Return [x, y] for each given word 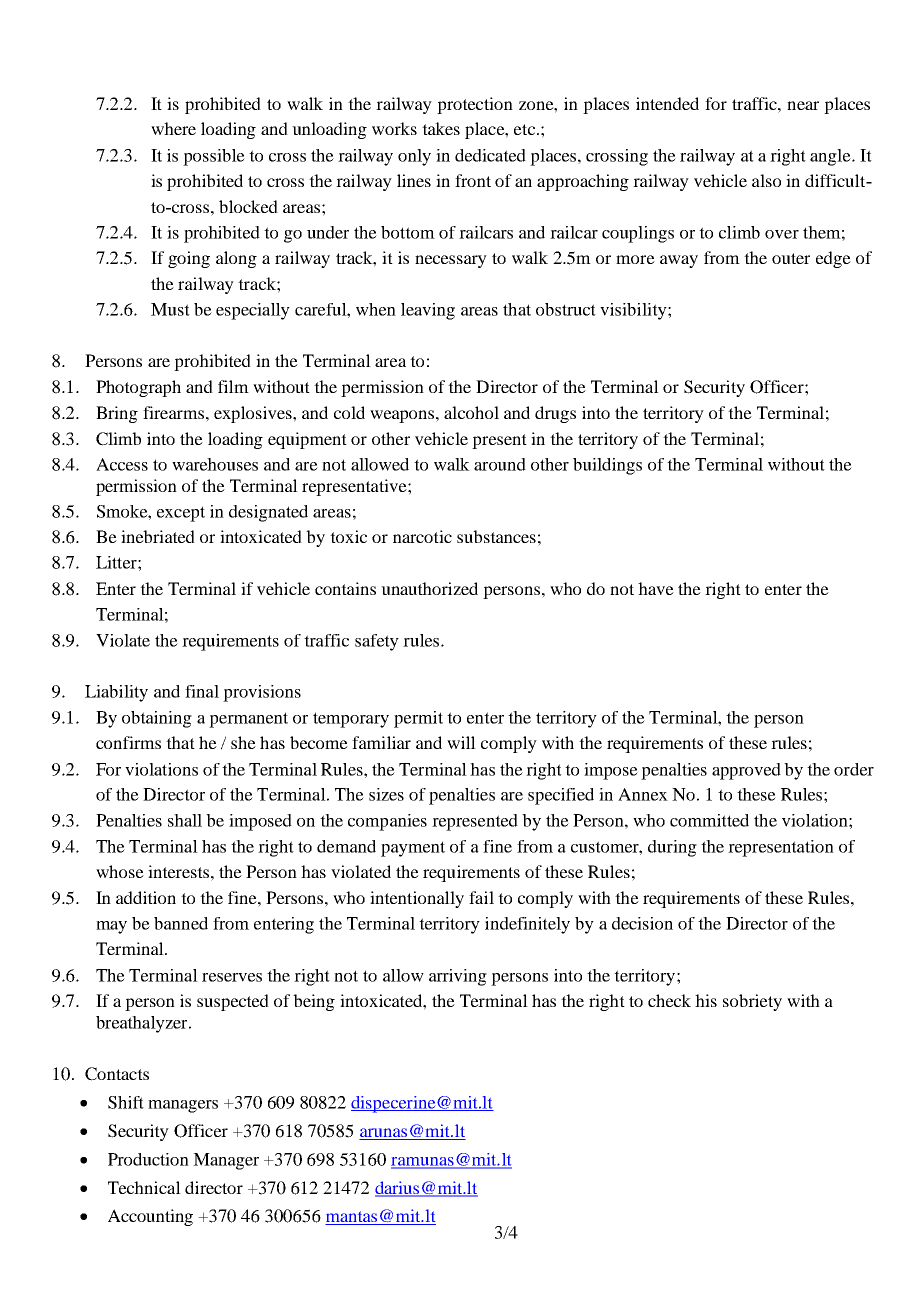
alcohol [471, 412]
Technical [144, 1187]
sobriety [752, 1002]
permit [418, 719]
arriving [458, 977]
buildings [607, 466]
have [656, 588]
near [803, 105]
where [173, 128]
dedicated [490, 155]
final [202, 691]
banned [181, 923]
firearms [173, 412]
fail [481, 897]
